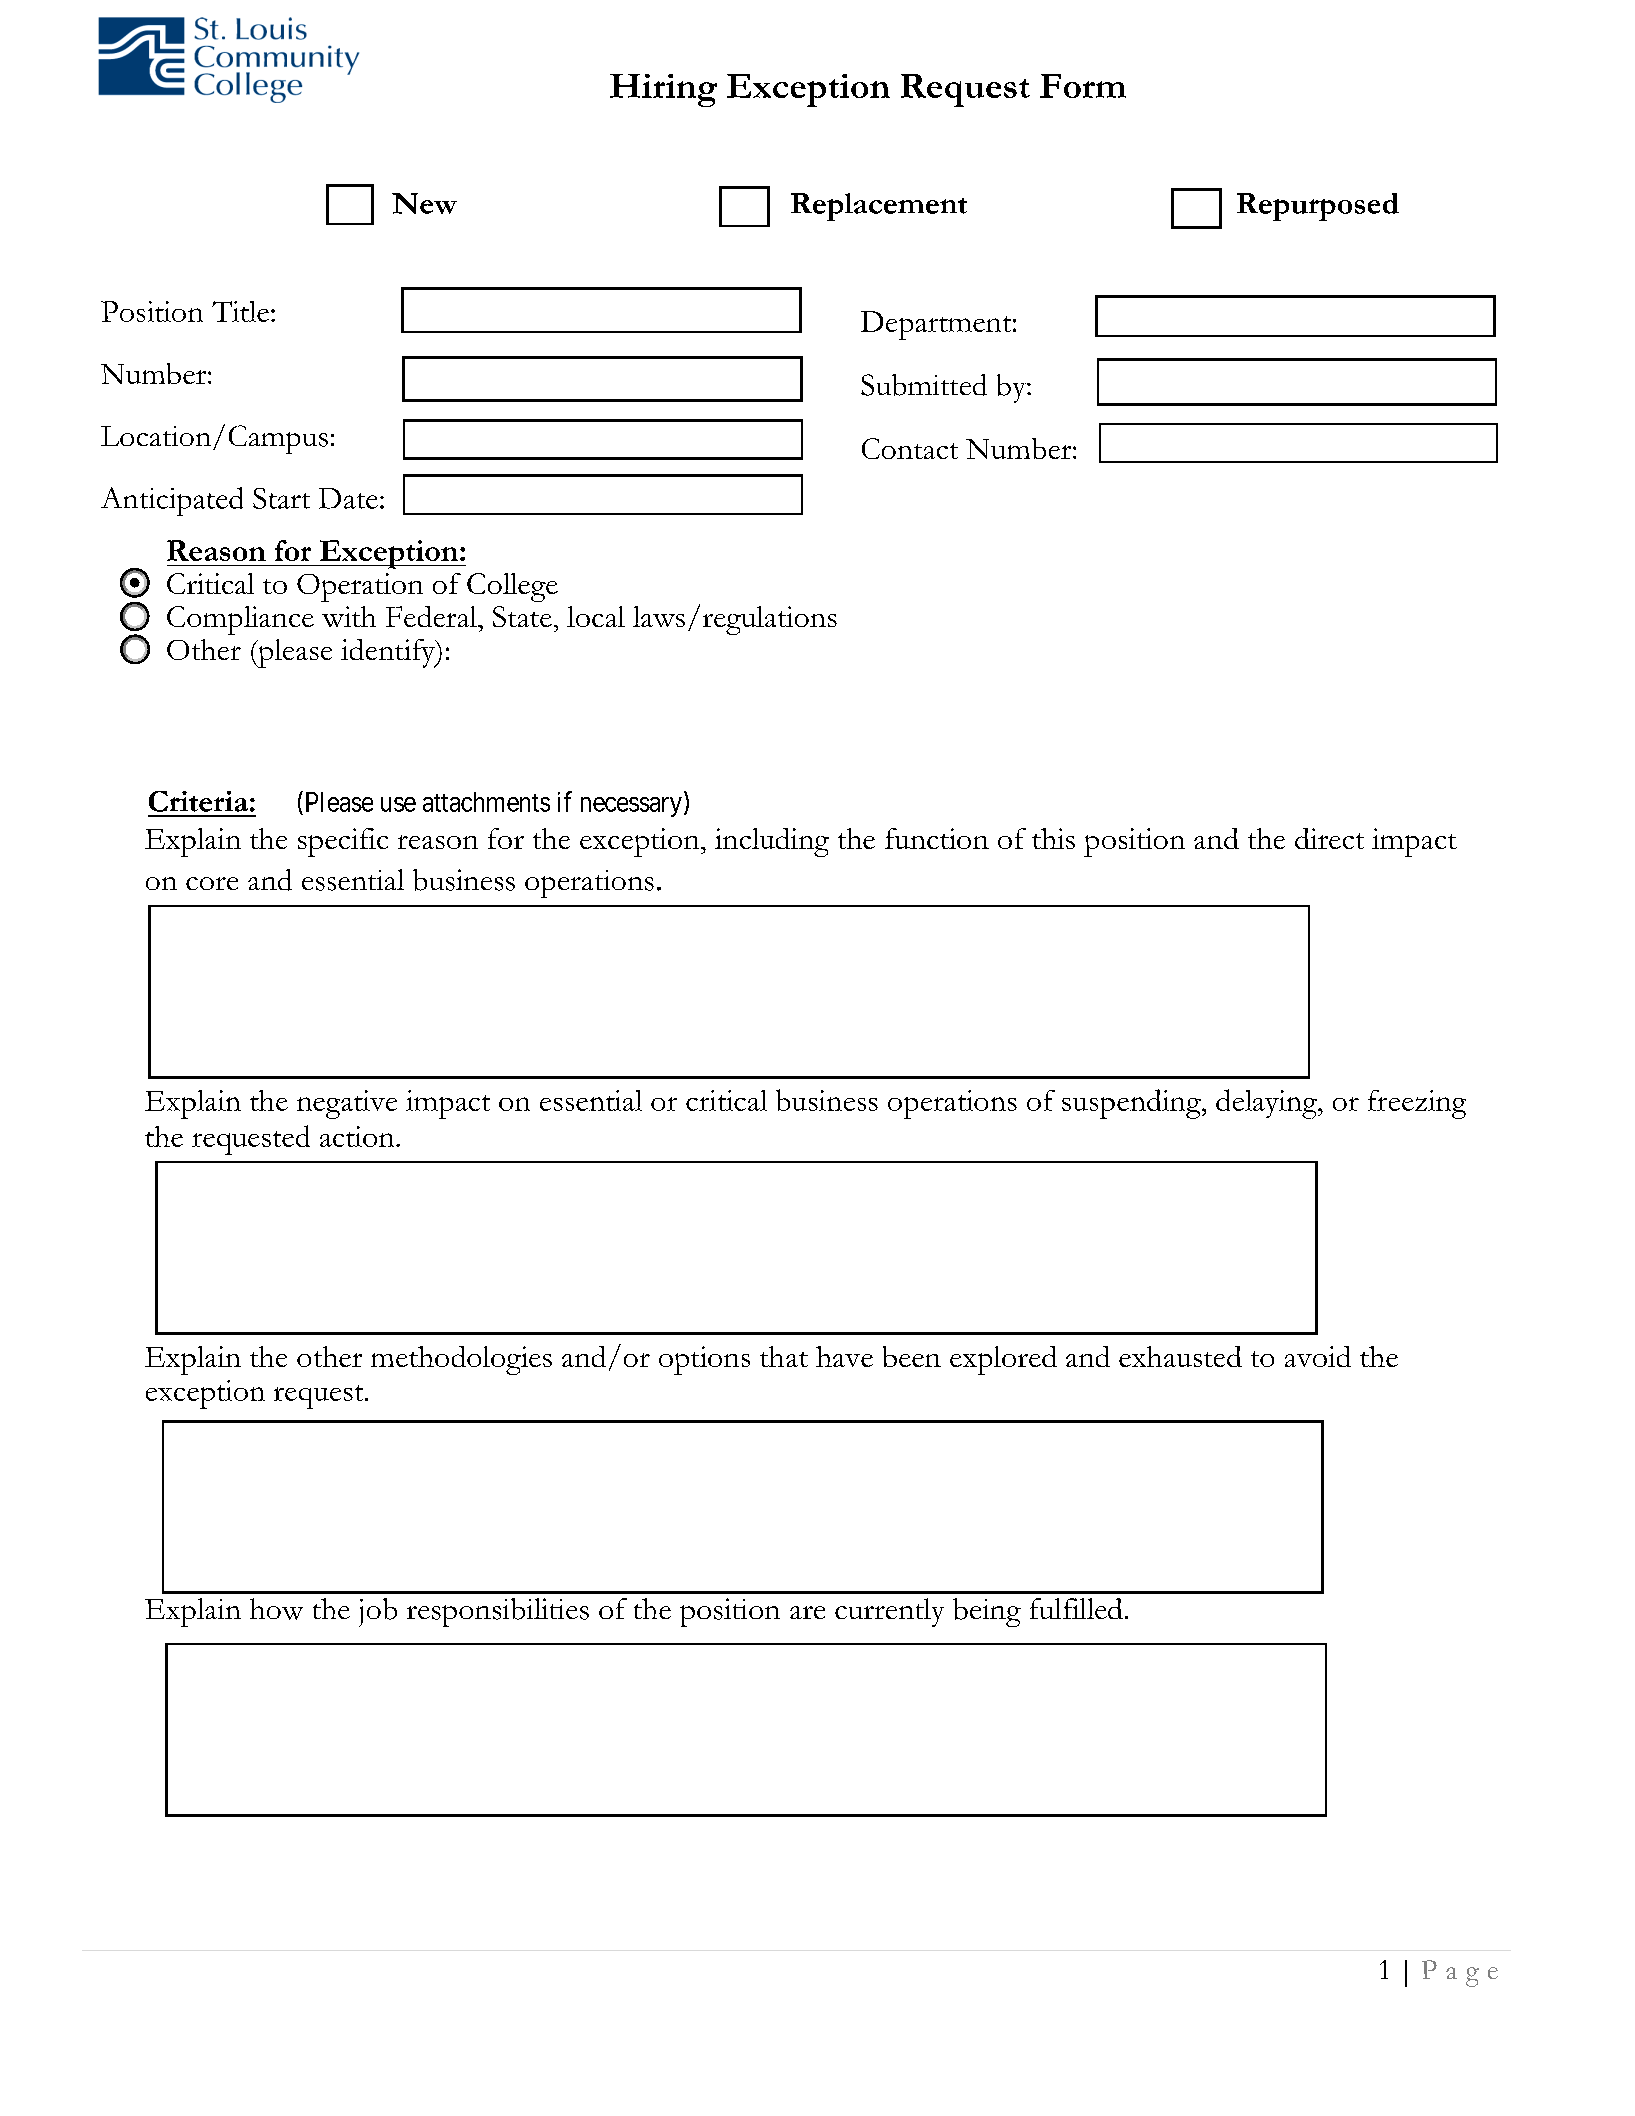 Image resolution: width=1635 pixels, height=2116 pixels. Describe the element at coordinates (276, 1609) in the page. I see `how` at that location.
